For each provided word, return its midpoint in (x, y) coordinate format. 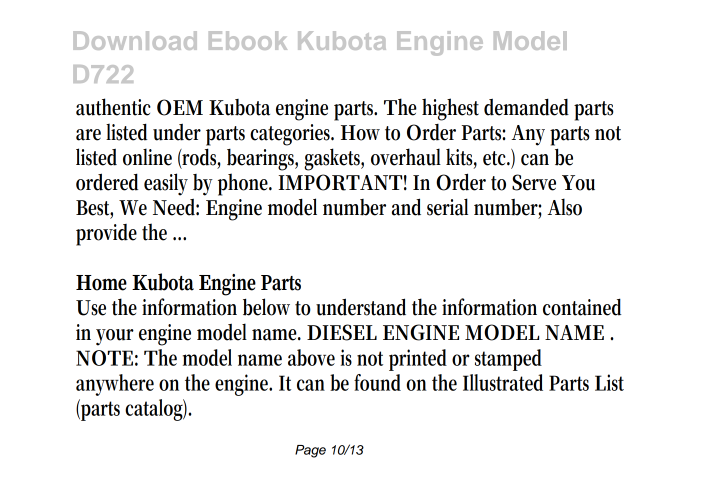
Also (564, 207)
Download (135, 40)
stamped (508, 360)
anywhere (115, 385)
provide (106, 235)
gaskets (334, 159)
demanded (526, 107)
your (115, 337)
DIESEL (342, 332)
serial (447, 207)
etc (496, 158)
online (147, 157)
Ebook (248, 40)
